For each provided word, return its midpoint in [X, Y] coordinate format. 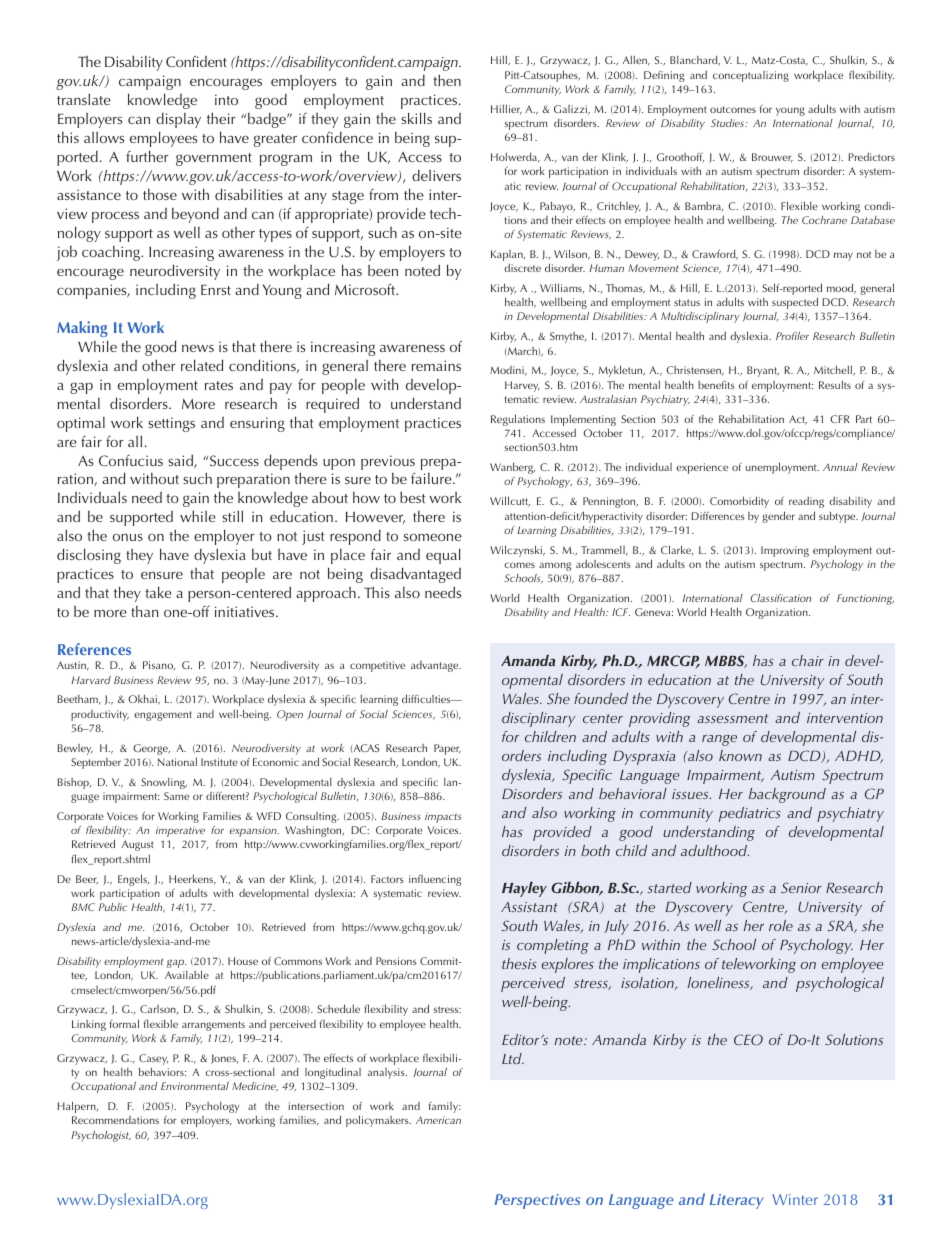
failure [432, 478]
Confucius [131, 461]
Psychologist [101, 1136]
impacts [443, 818]
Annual [840, 467]
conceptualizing [751, 76]
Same [176, 796]
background [787, 795]
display [178, 120]
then [447, 80]
